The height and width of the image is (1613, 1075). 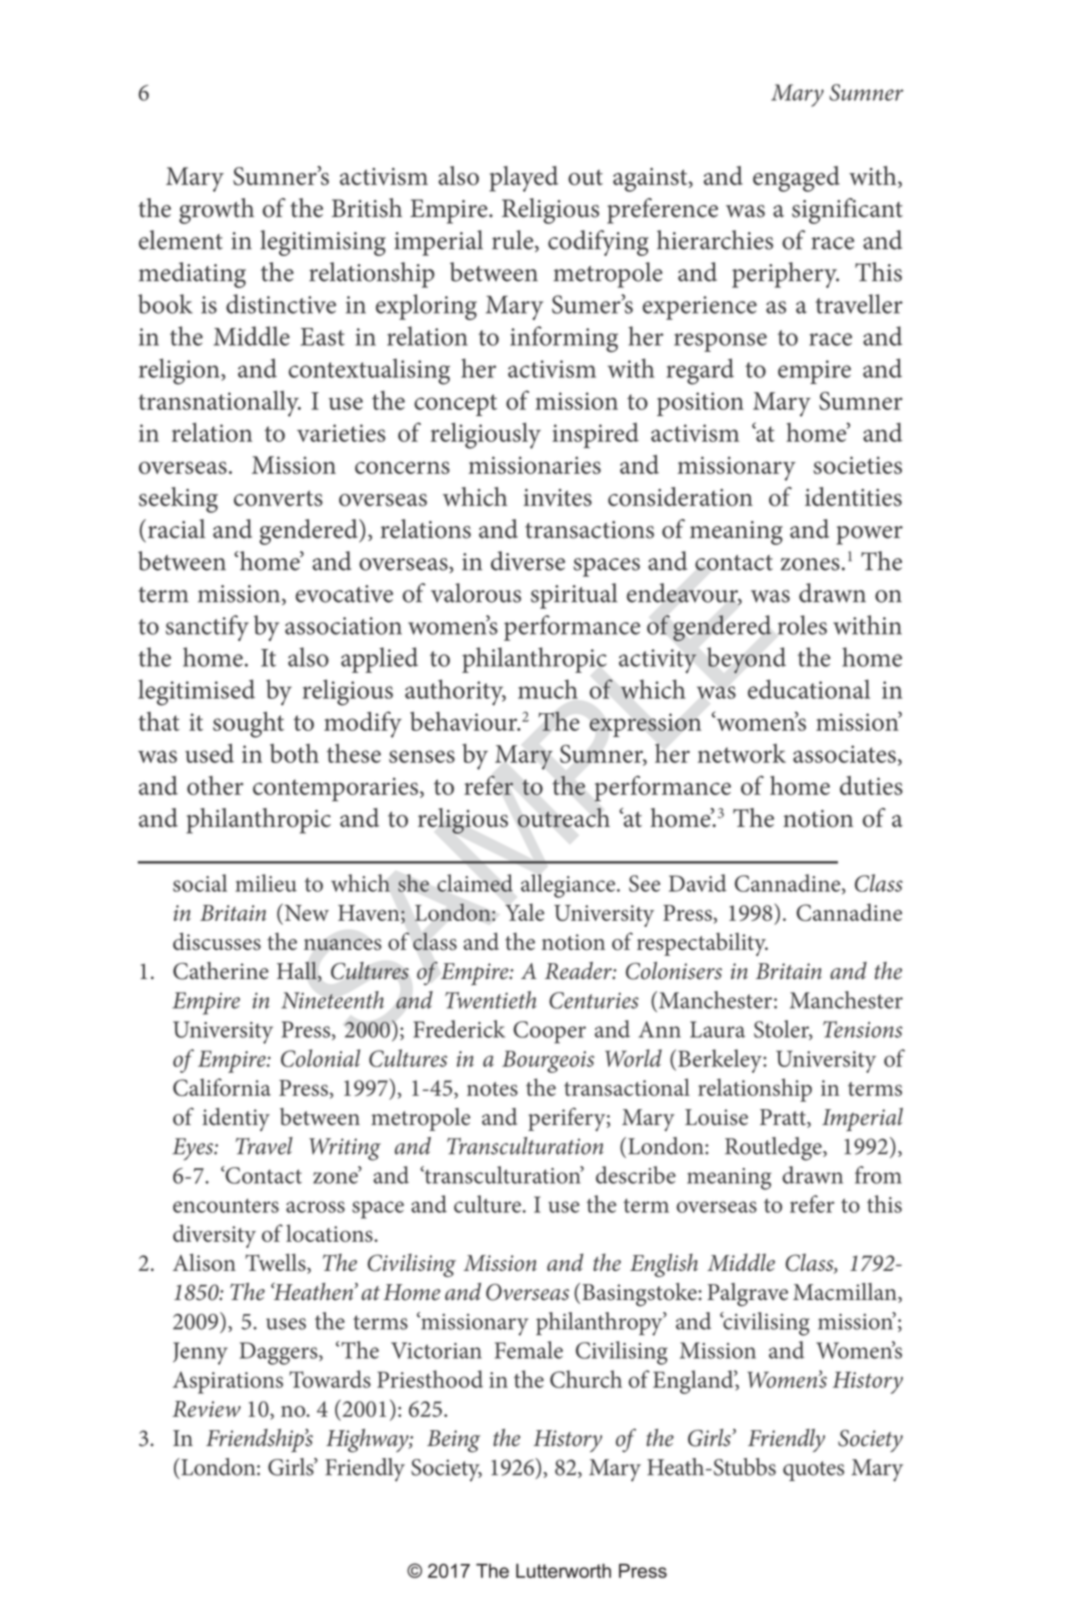 I want to click on growth, so click(x=216, y=211).
